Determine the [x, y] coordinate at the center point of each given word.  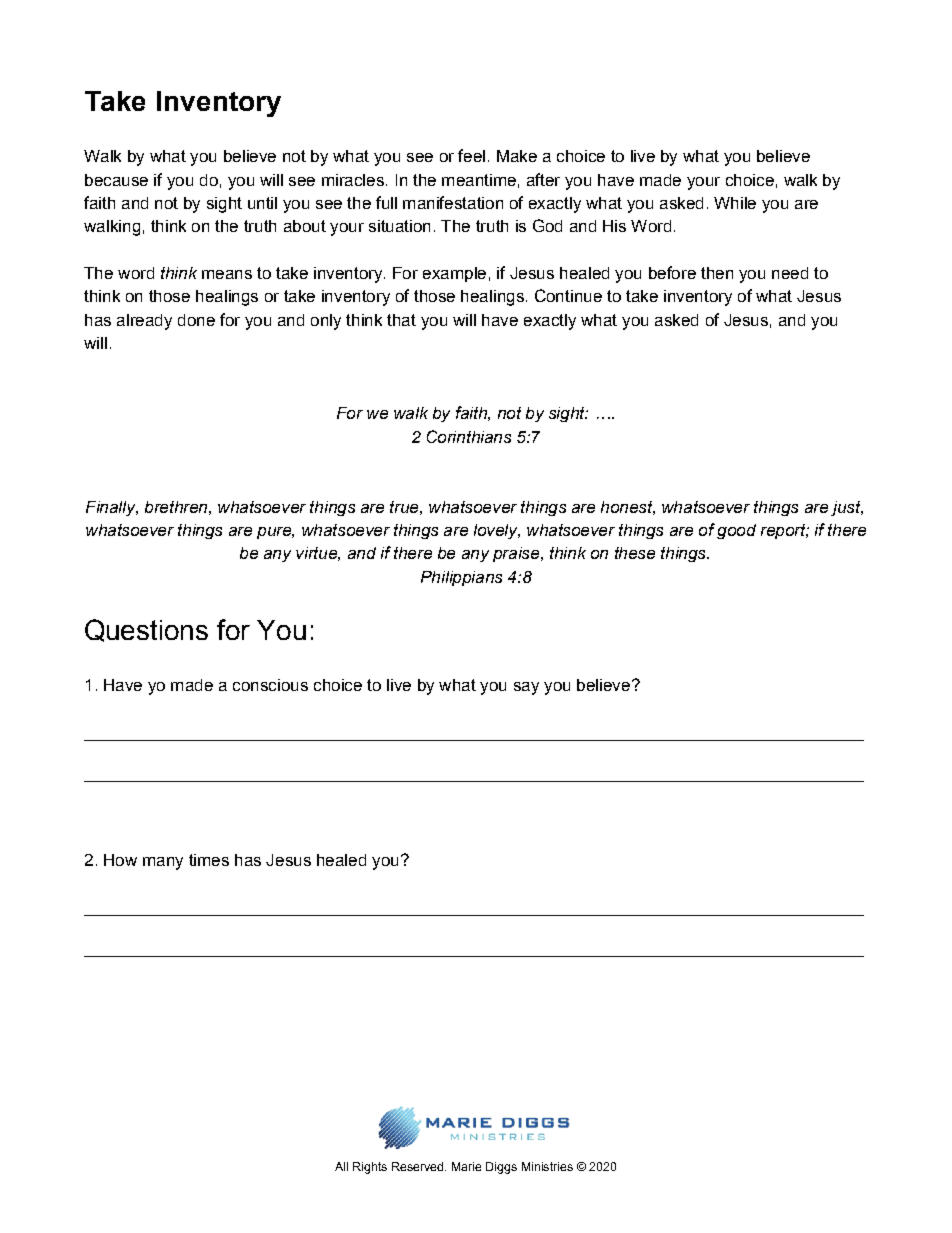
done [196, 320]
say [526, 688]
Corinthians [469, 436]
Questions [146, 630]
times [209, 860]
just [847, 508]
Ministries [547, 1166]
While [735, 203]
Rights [370, 1168]
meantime [479, 180]
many [163, 863]
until [262, 203]
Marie [466, 1166]
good [736, 531]
